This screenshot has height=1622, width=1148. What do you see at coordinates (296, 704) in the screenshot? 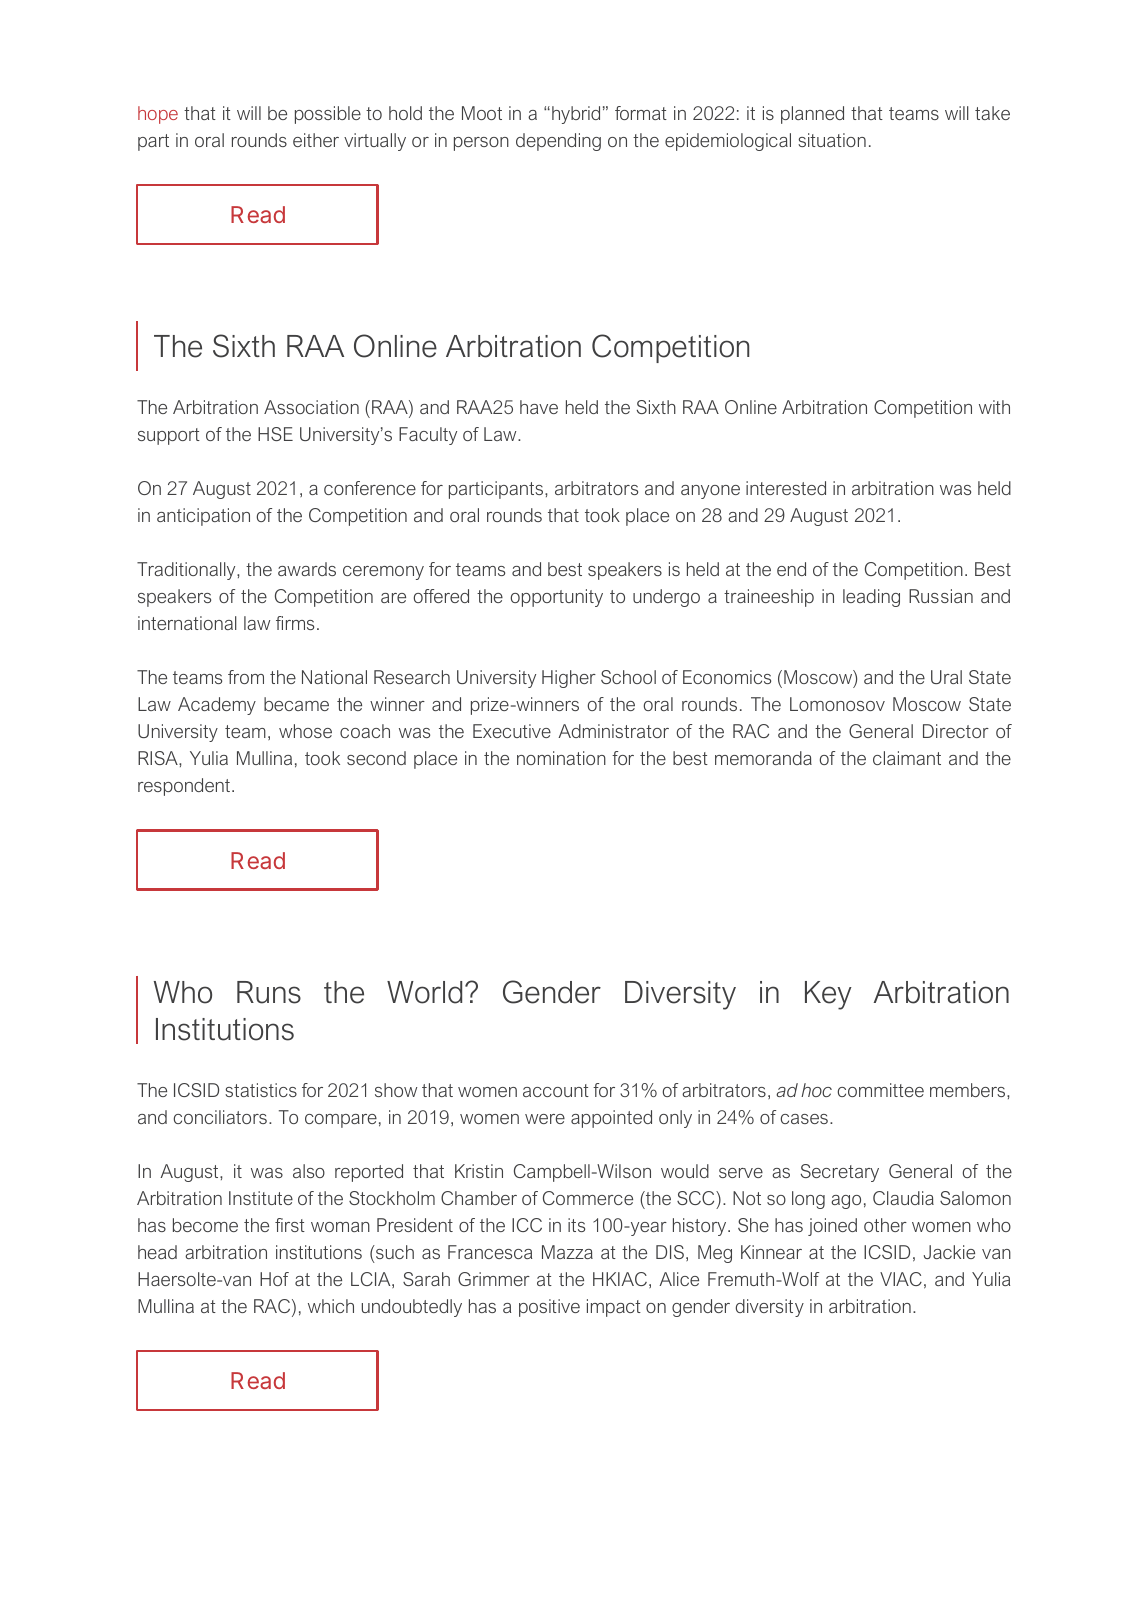
I see `became` at bounding box center [296, 704].
